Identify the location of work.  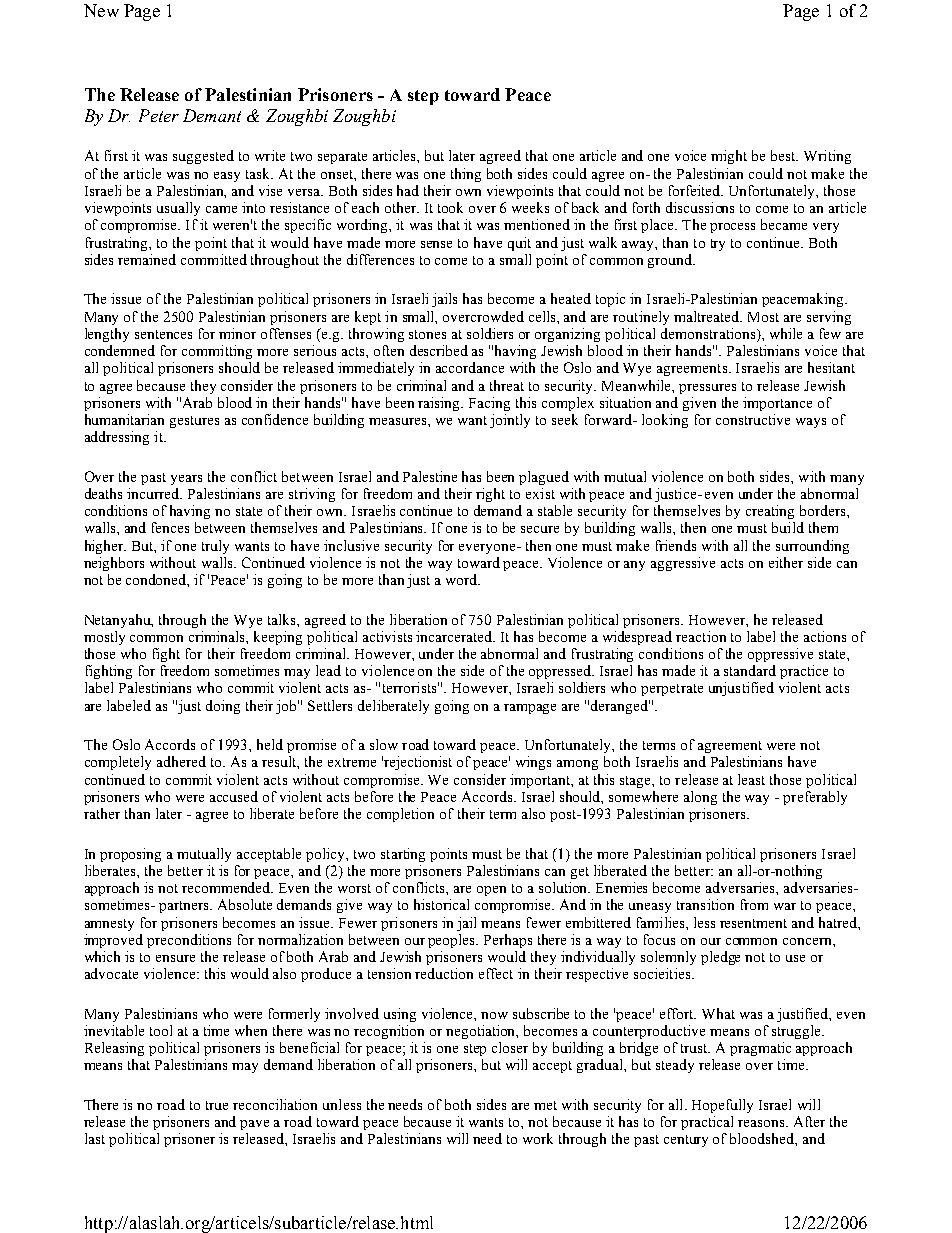
(538, 1138).
